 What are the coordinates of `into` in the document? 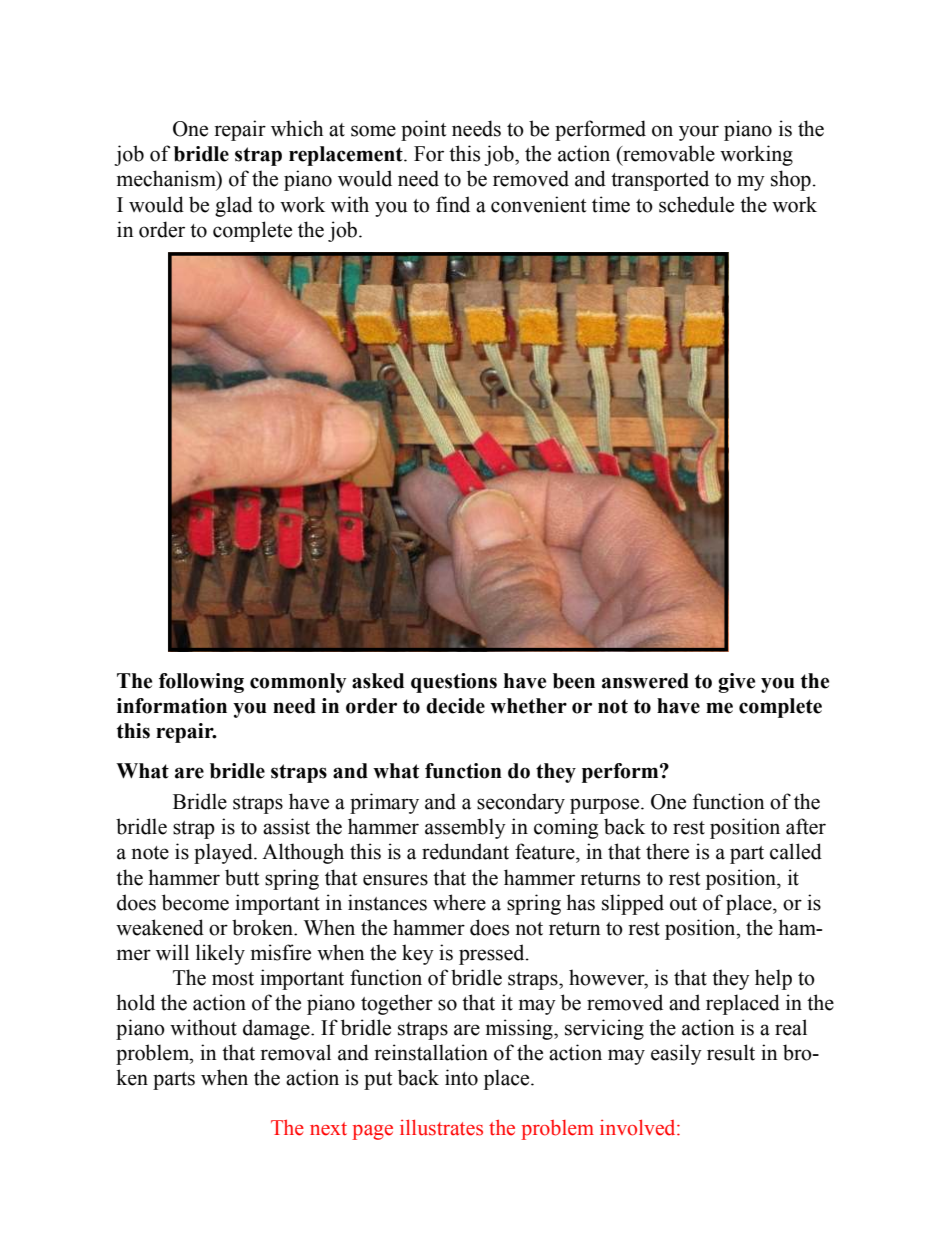 It's located at (461, 1077).
